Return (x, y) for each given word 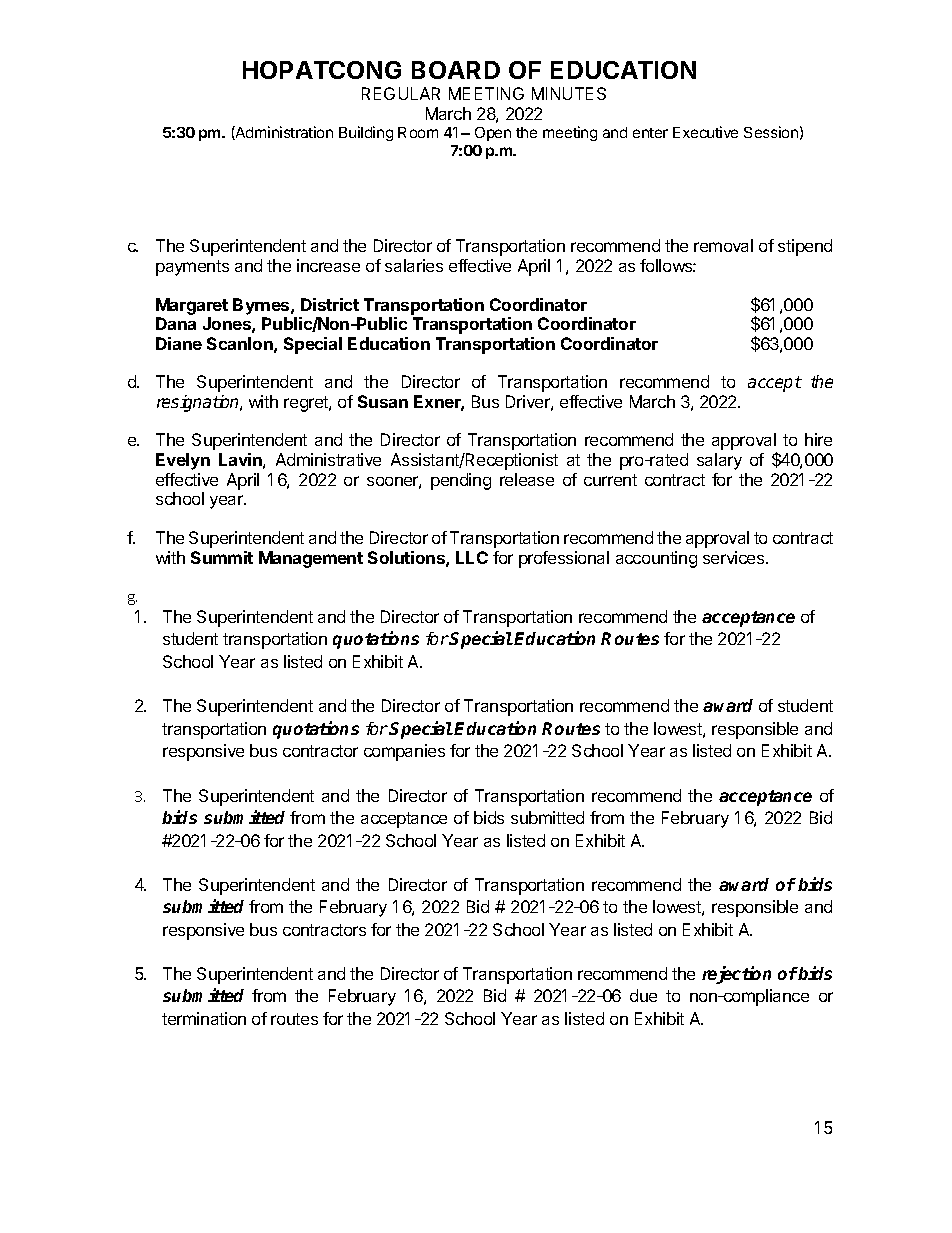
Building (366, 133)
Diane (179, 343)
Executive (705, 132)
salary (719, 461)
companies (404, 752)
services (735, 557)
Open (493, 134)
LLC (472, 557)
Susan (383, 401)
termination (204, 1018)
